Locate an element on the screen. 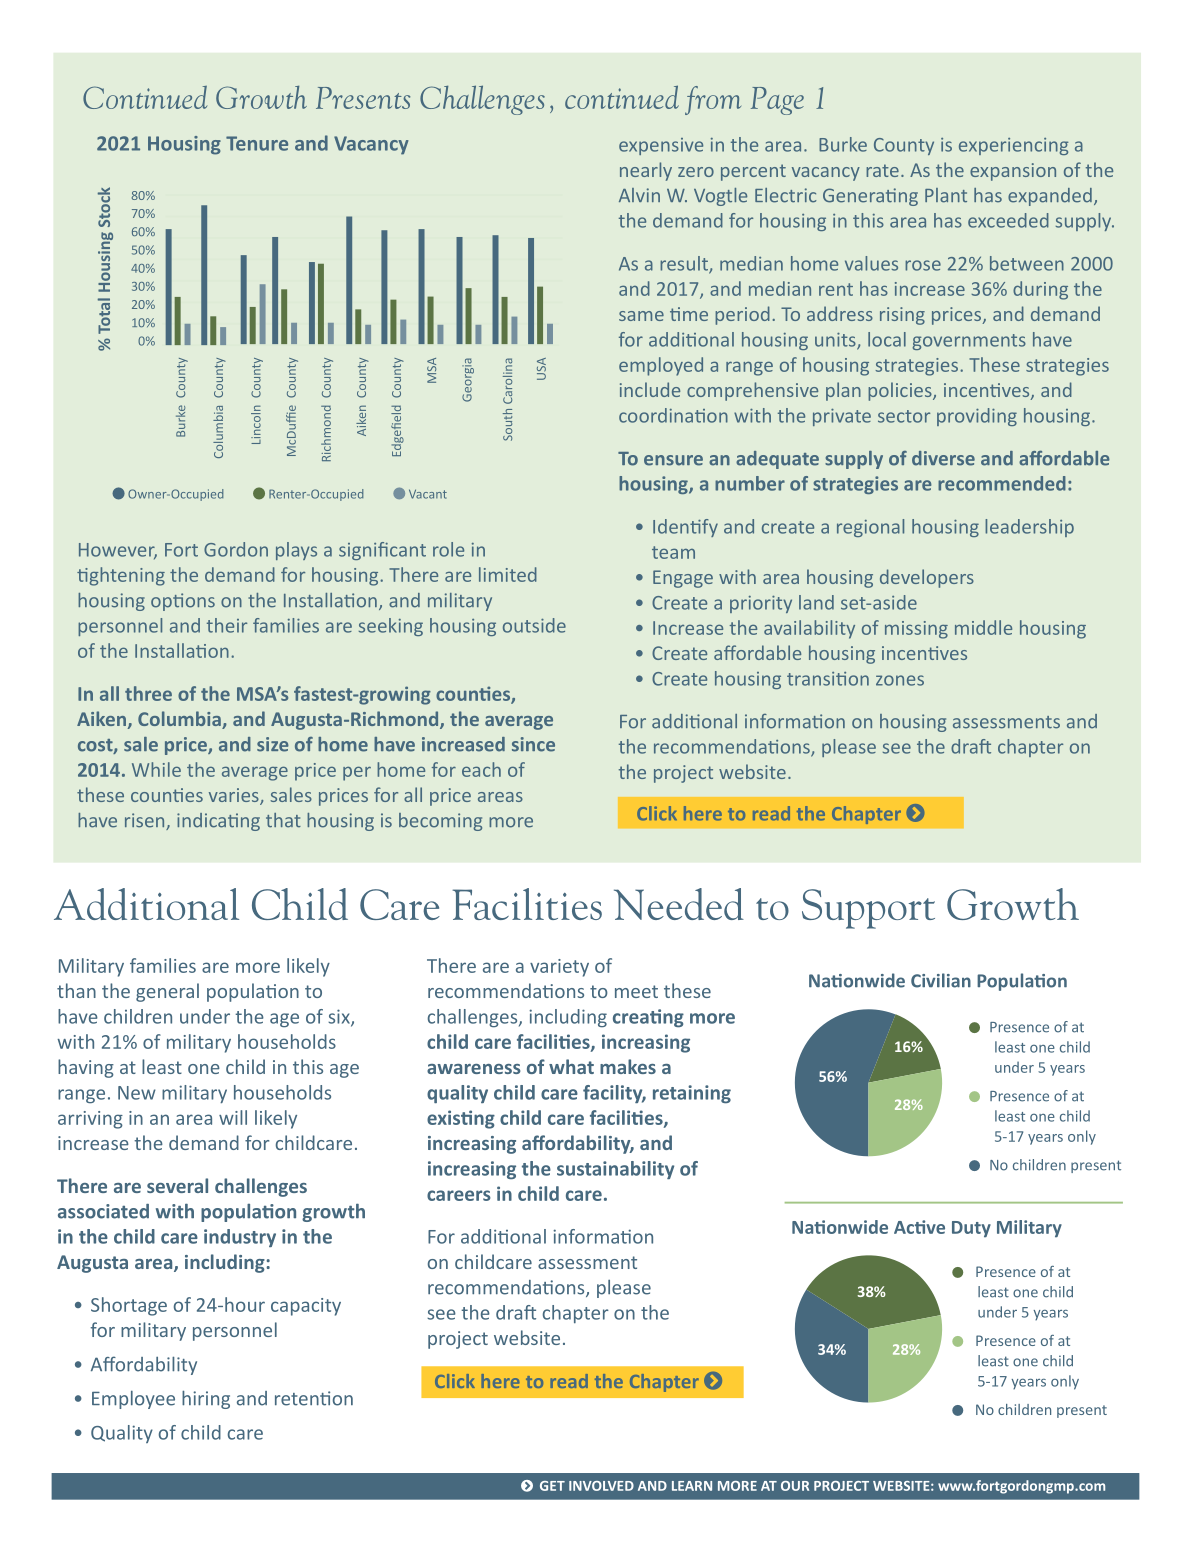 Image resolution: width=1193 pixels, height=1543 pixels. variety is located at coordinates (559, 968).
